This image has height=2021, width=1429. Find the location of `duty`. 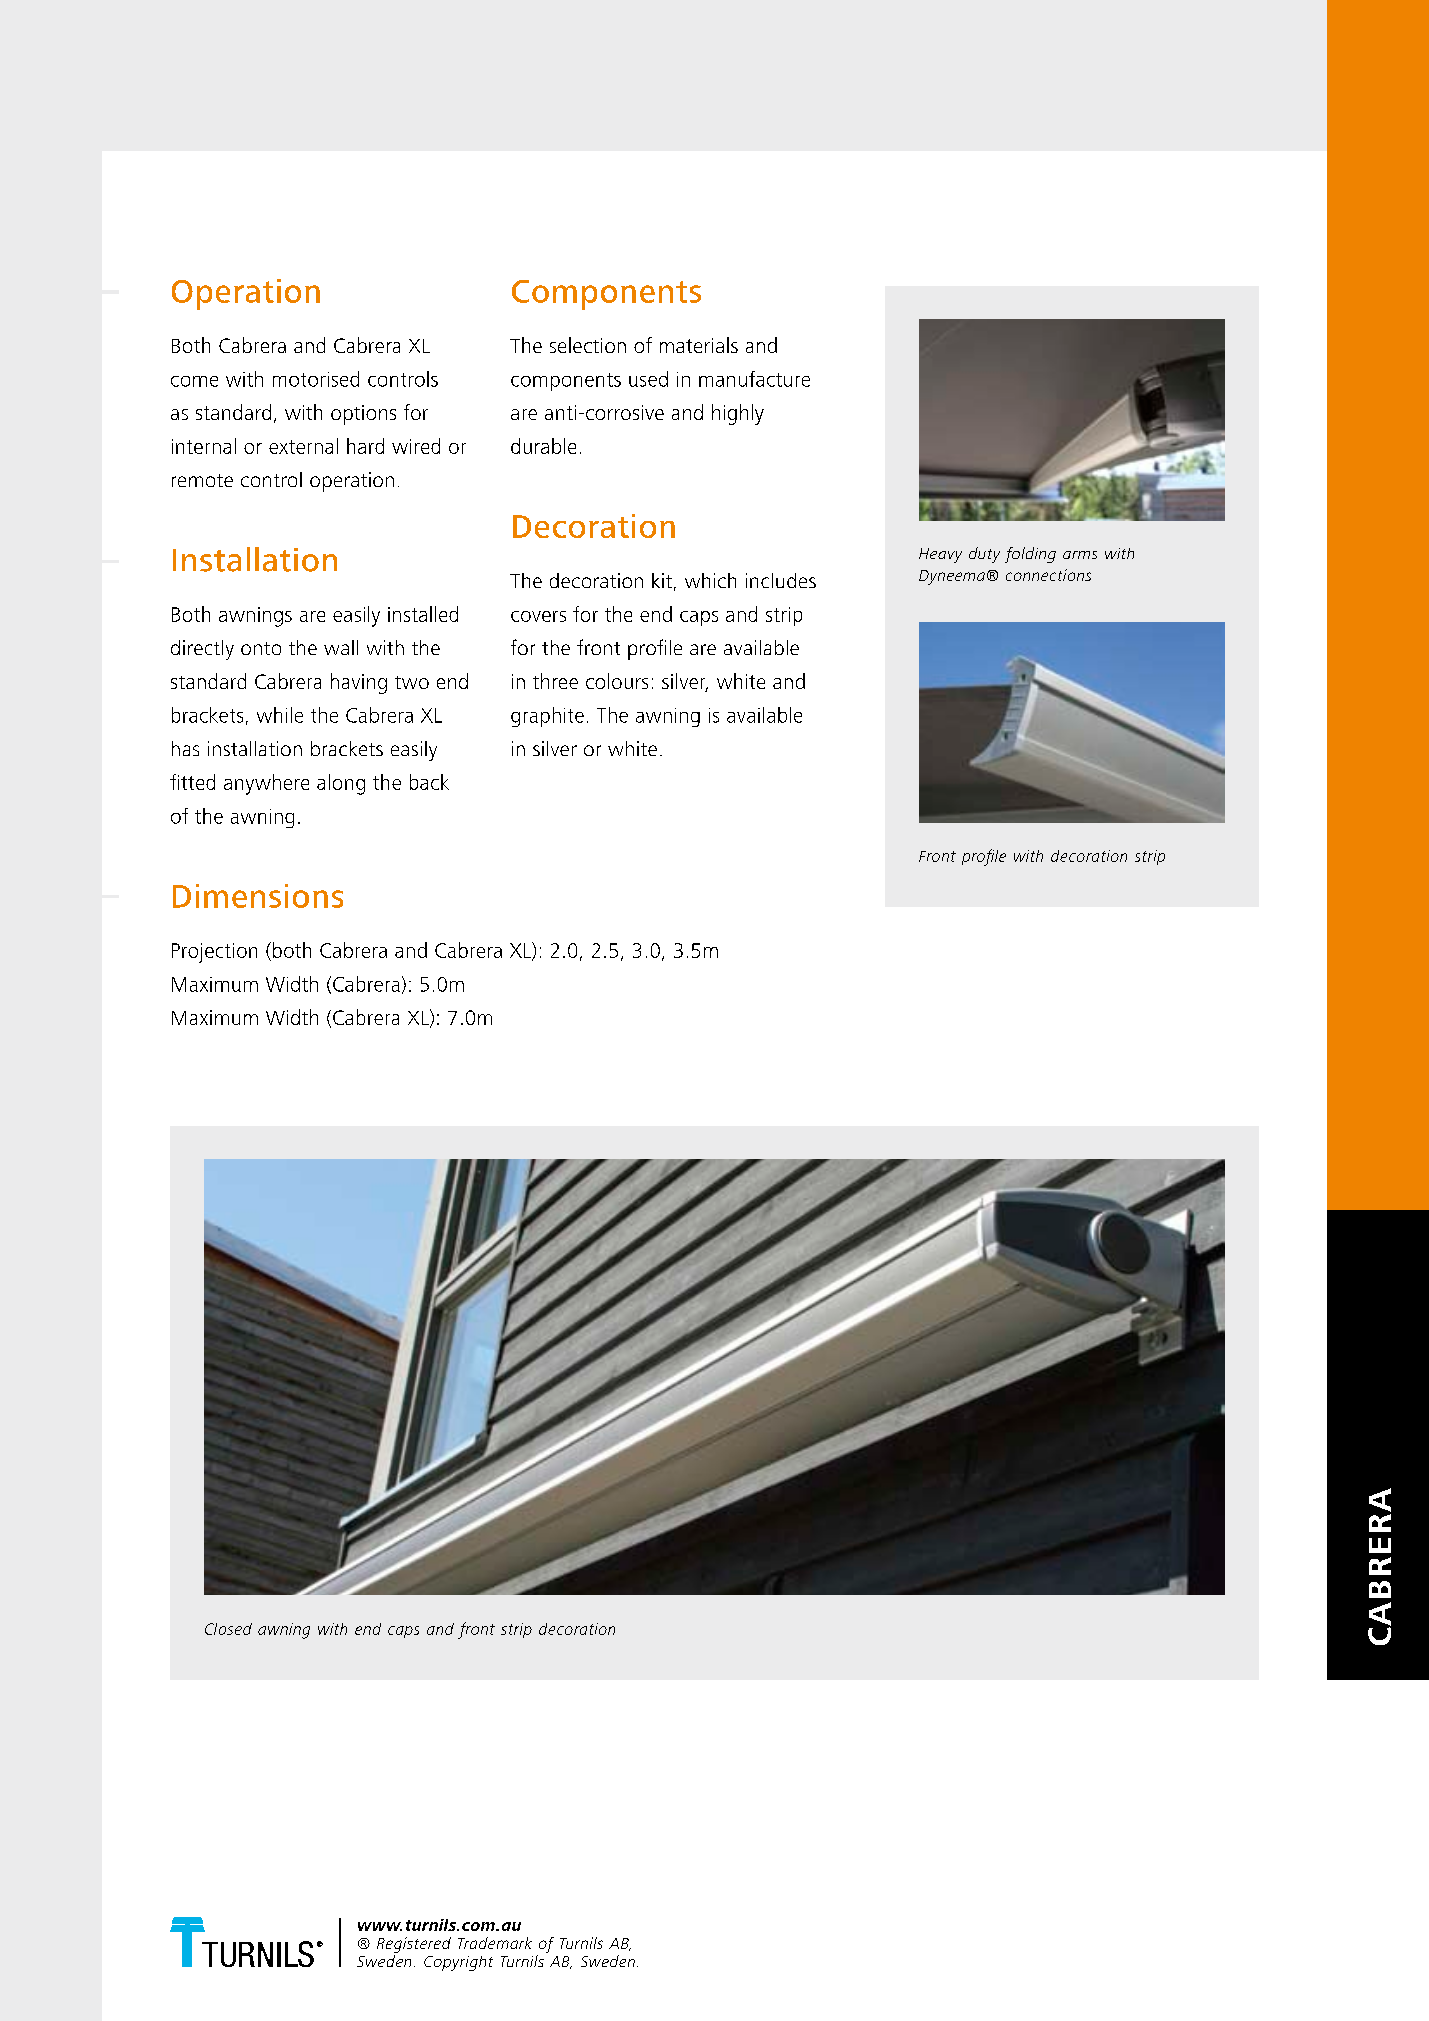

duty is located at coordinates (984, 555).
